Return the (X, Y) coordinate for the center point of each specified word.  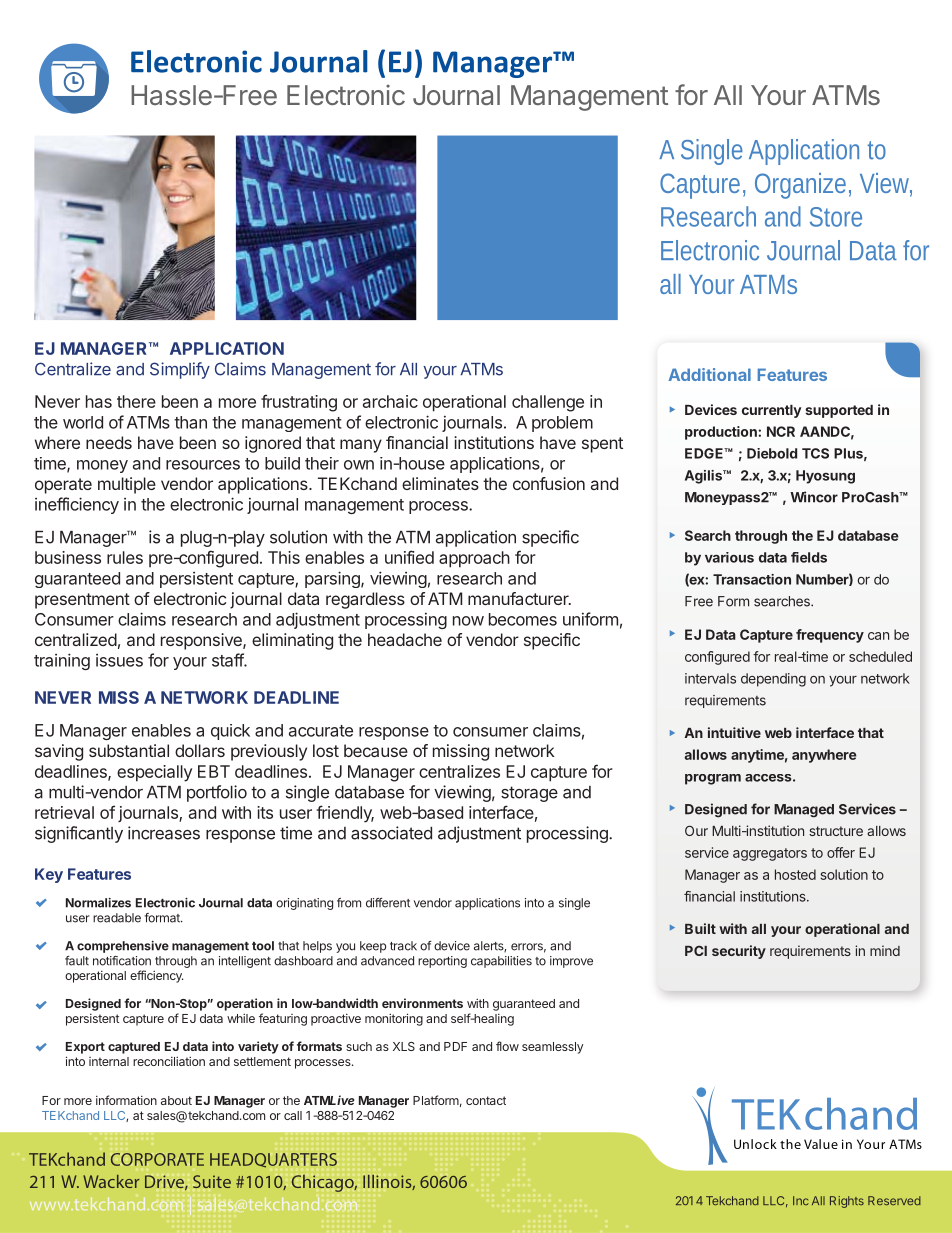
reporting (442, 962)
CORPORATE (157, 1159)
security (739, 952)
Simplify (180, 370)
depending (773, 680)
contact (486, 1100)
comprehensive (123, 947)
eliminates (440, 483)
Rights (847, 1202)
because (376, 750)
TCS (815, 453)
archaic (390, 401)
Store (836, 217)
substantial (129, 750)
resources (203, 465)
